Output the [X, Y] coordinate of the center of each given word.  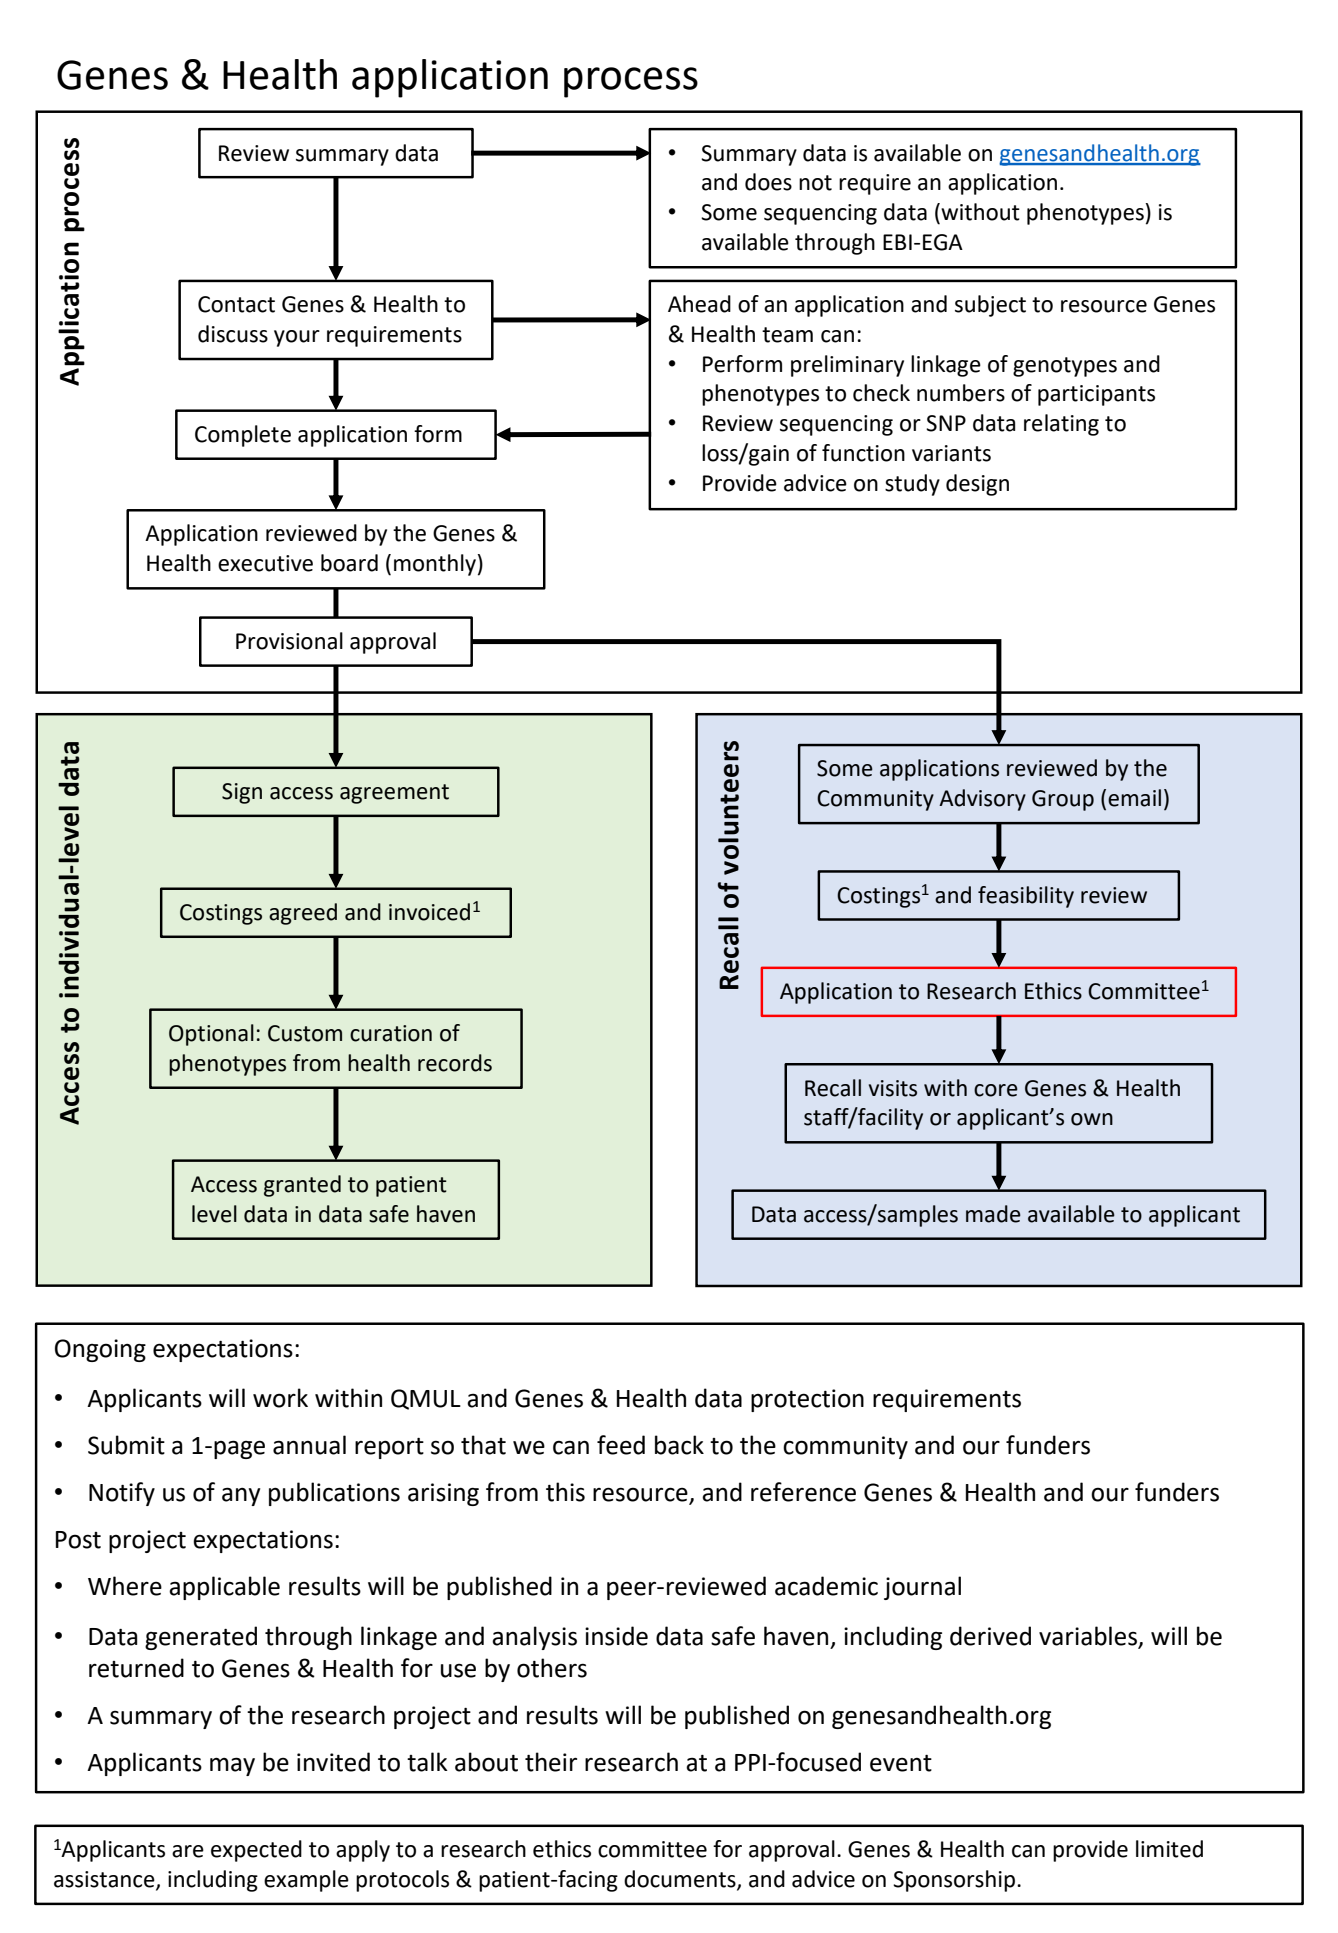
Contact [236, 304]
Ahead [699, 304]
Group [1063, 800]
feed [621, 1445]
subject [990, 306]
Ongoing [100, 1350]
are [188, 1851]
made [993, 1214]
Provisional [289, 641]
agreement [394, 794]
